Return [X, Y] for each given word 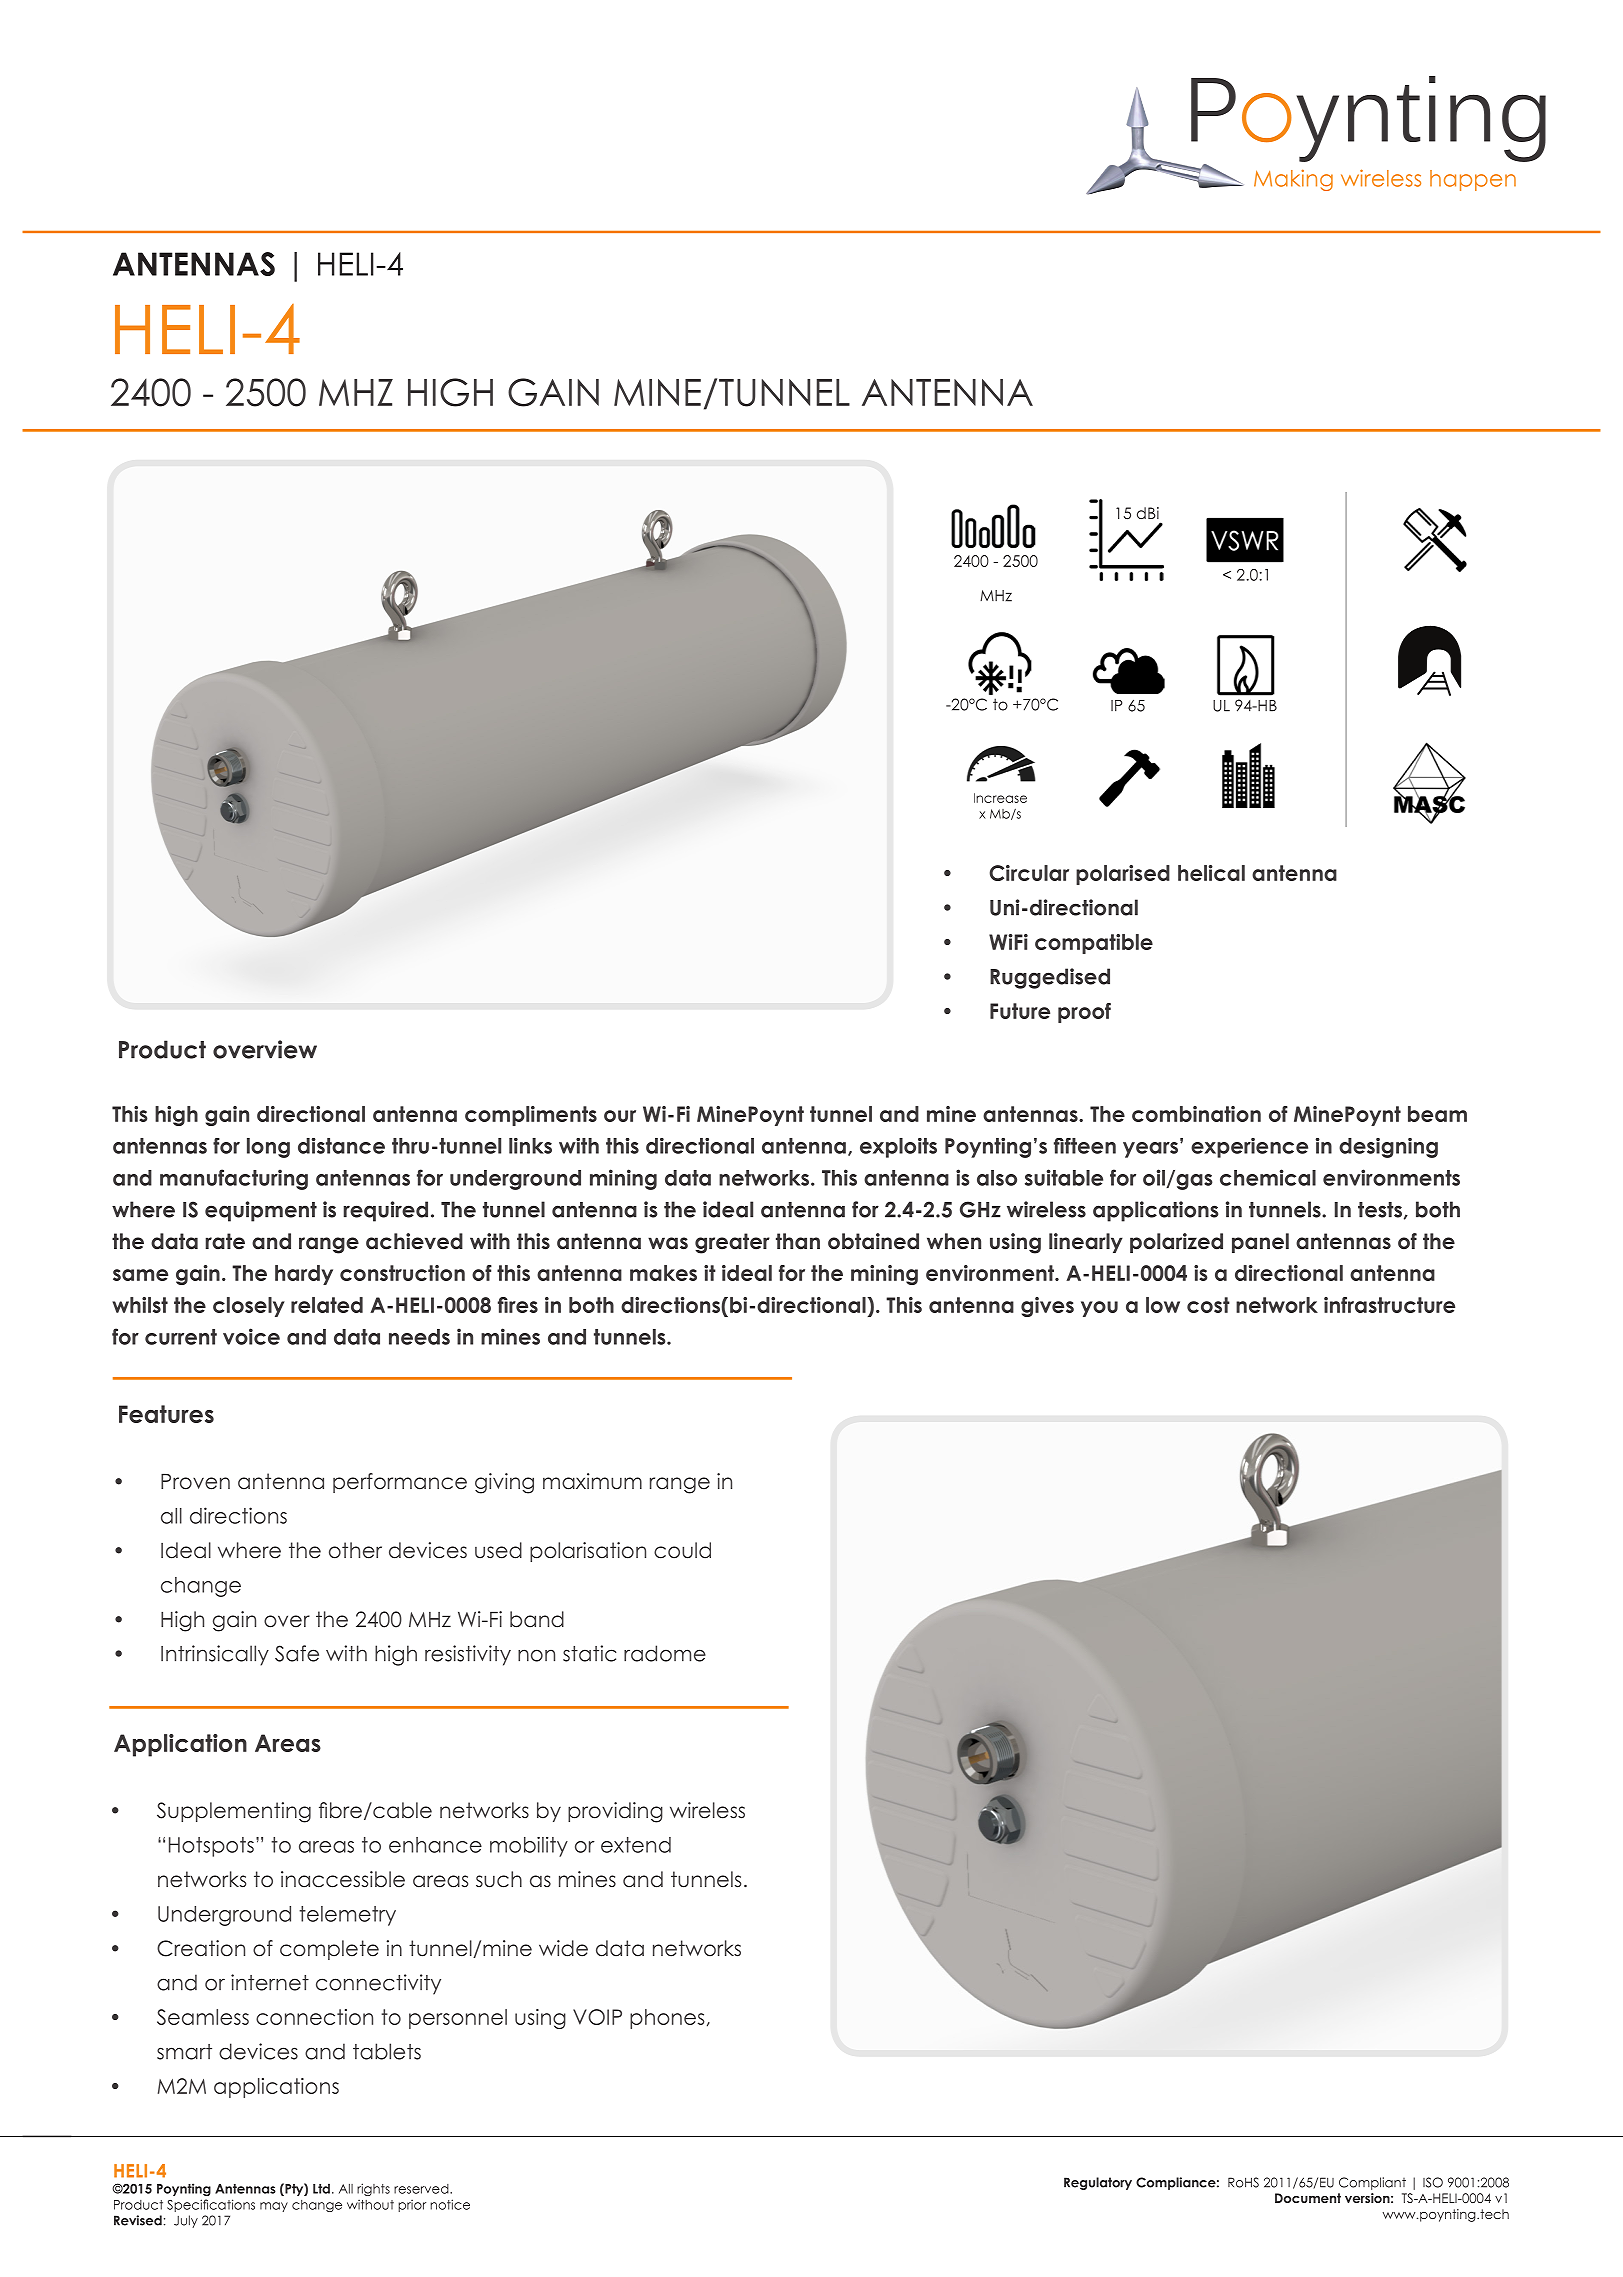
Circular [1029, 873]
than [798, 1241]
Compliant [1372, 2183]
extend [636, 1845]
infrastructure [1389, 1305]
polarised [1123, 875]
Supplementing [234, 1812]
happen [1473, 180]
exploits [898, 1148]
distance [341, 1146]
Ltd [321, 2188]
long [268, 1148]
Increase [1000, 798]
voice [251, 1336]
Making [1293, 180]
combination [1196, 1114]
